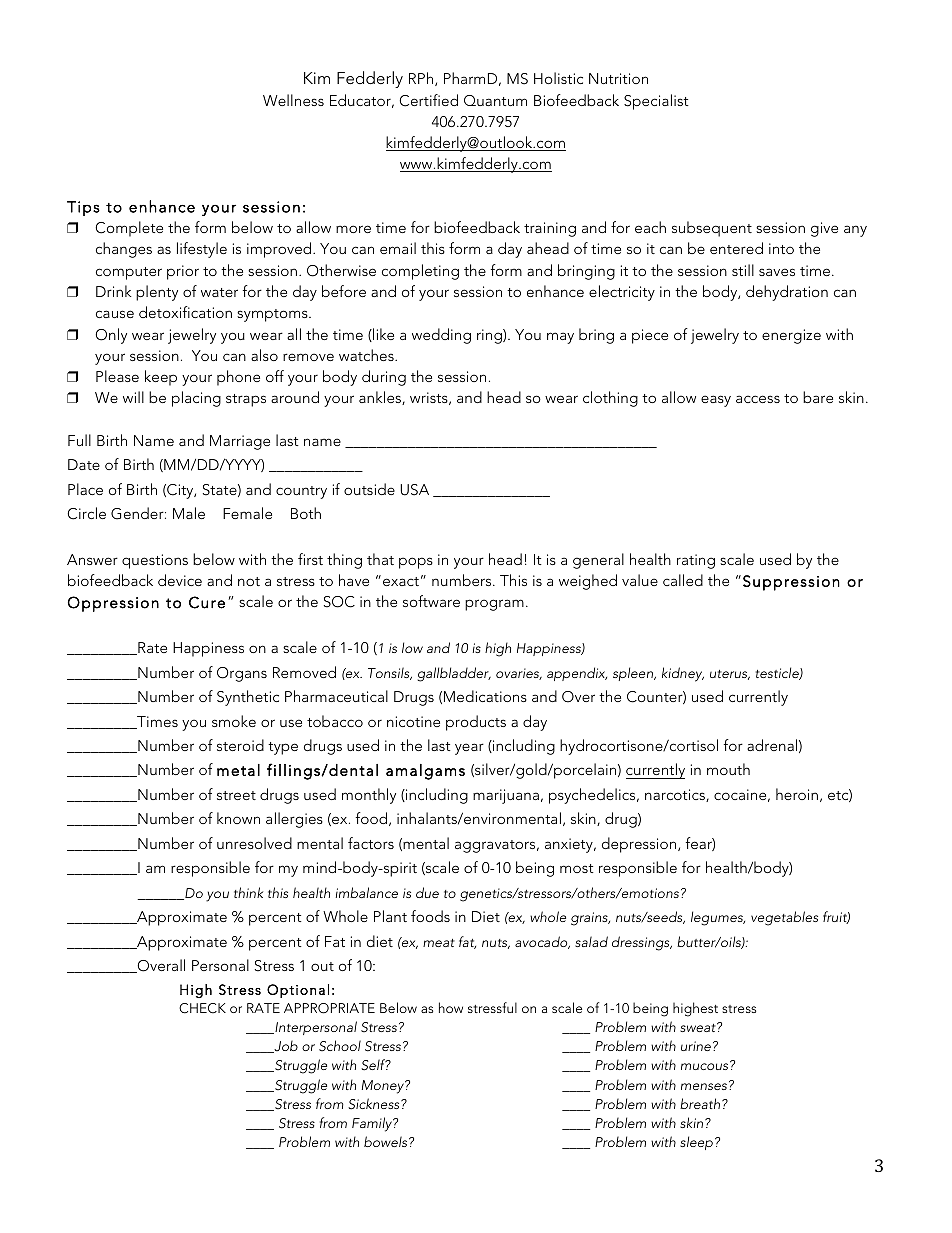  I want to click on Specialist, so click(656, 102).
